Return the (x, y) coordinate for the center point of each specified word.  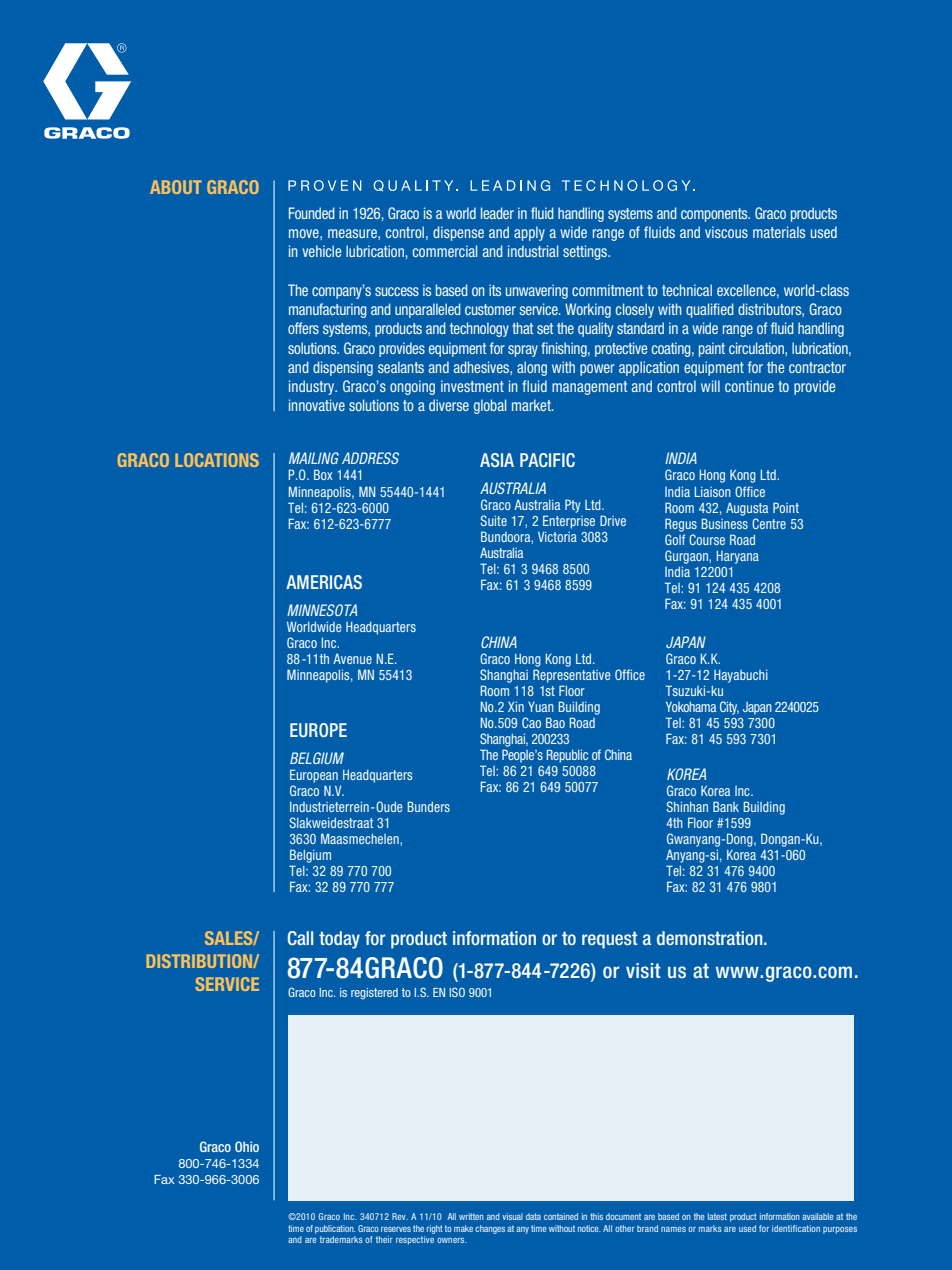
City (729, 708)
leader (497, 213)
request (610, 940)
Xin (516, 707)
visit (643, 971)
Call (300, 938)
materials (779, 232)
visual (512, 1216)
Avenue (352, 658)
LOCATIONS (217, 460)
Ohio (247, 1146)
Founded (312, 213)
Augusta (747, 509)
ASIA (497, 460)
